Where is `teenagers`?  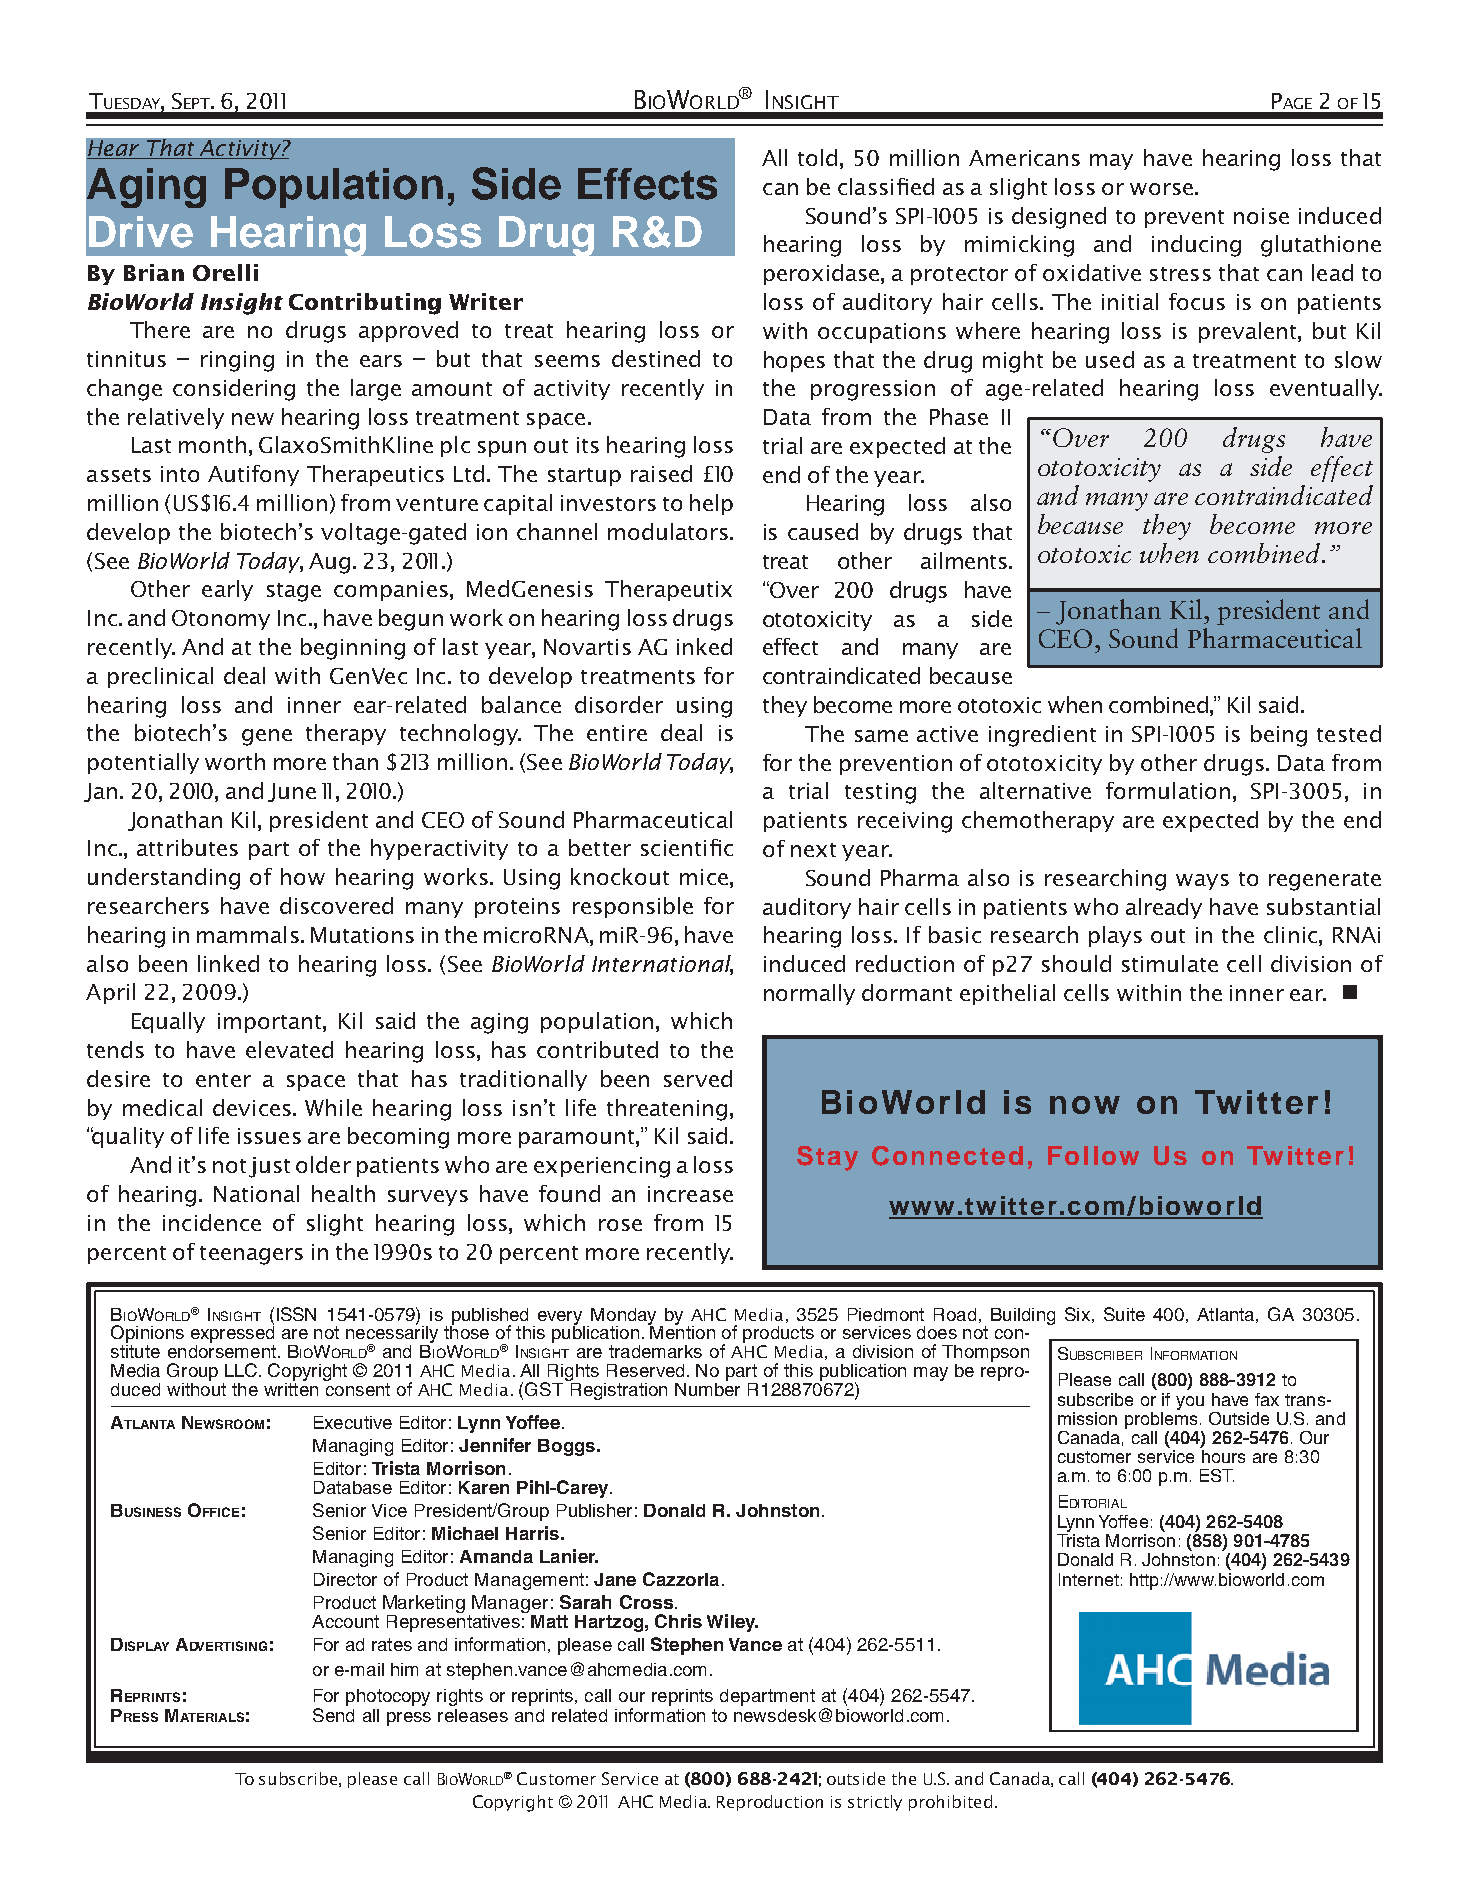 teenagers is located at coordinates (251, 1255).
